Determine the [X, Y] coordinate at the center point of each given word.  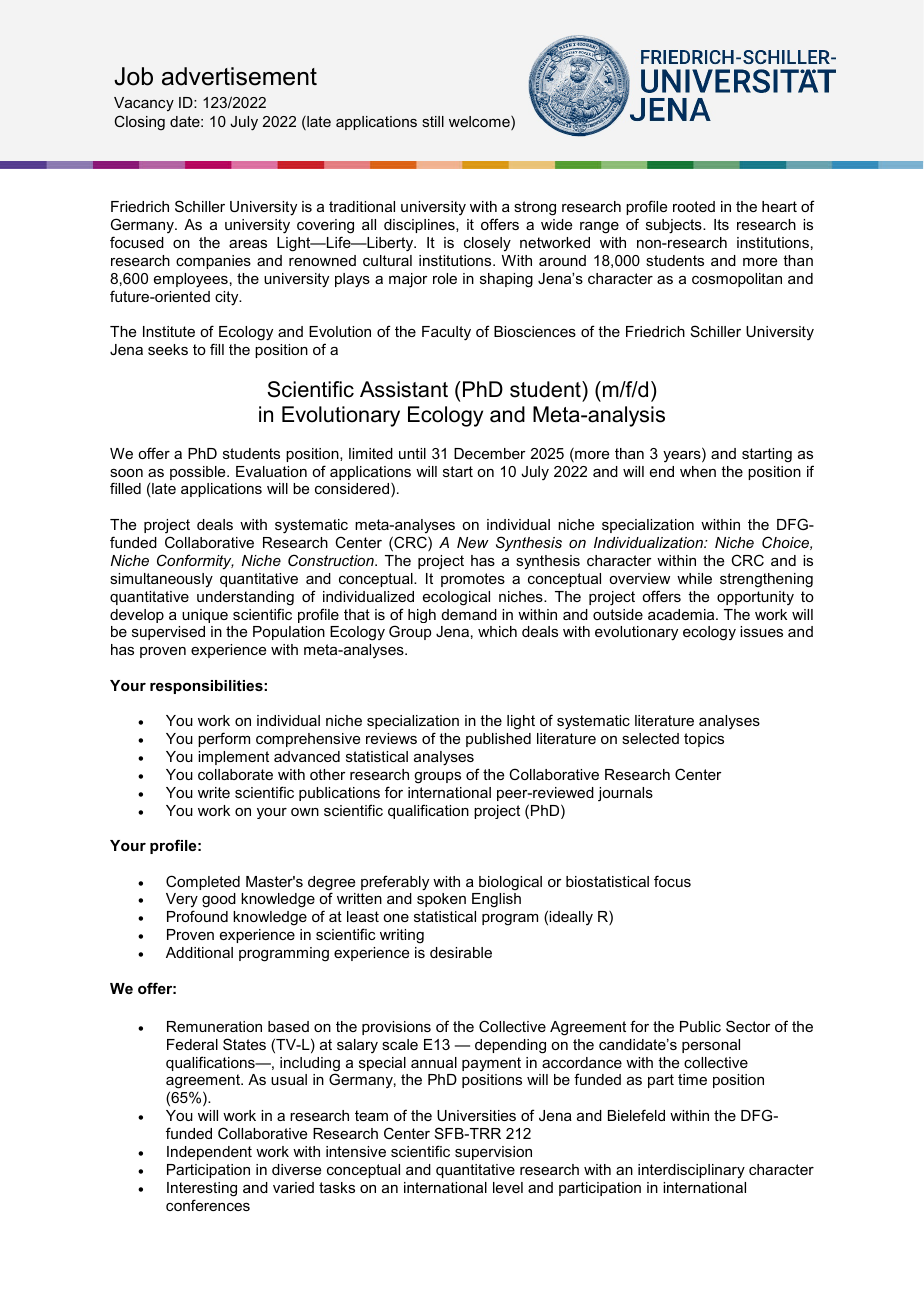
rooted [694, 206]
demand [469, 614]
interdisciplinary [691, 1171]
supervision [493, 1153]
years [683, 457]
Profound [197, 916]
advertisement [239, 76]
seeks [168, 349]
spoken [441, 900]
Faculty [446, 333]
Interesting [202, 1189]
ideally [571, 918]
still [433, 121]
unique [205, 616]
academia [682, 614]
